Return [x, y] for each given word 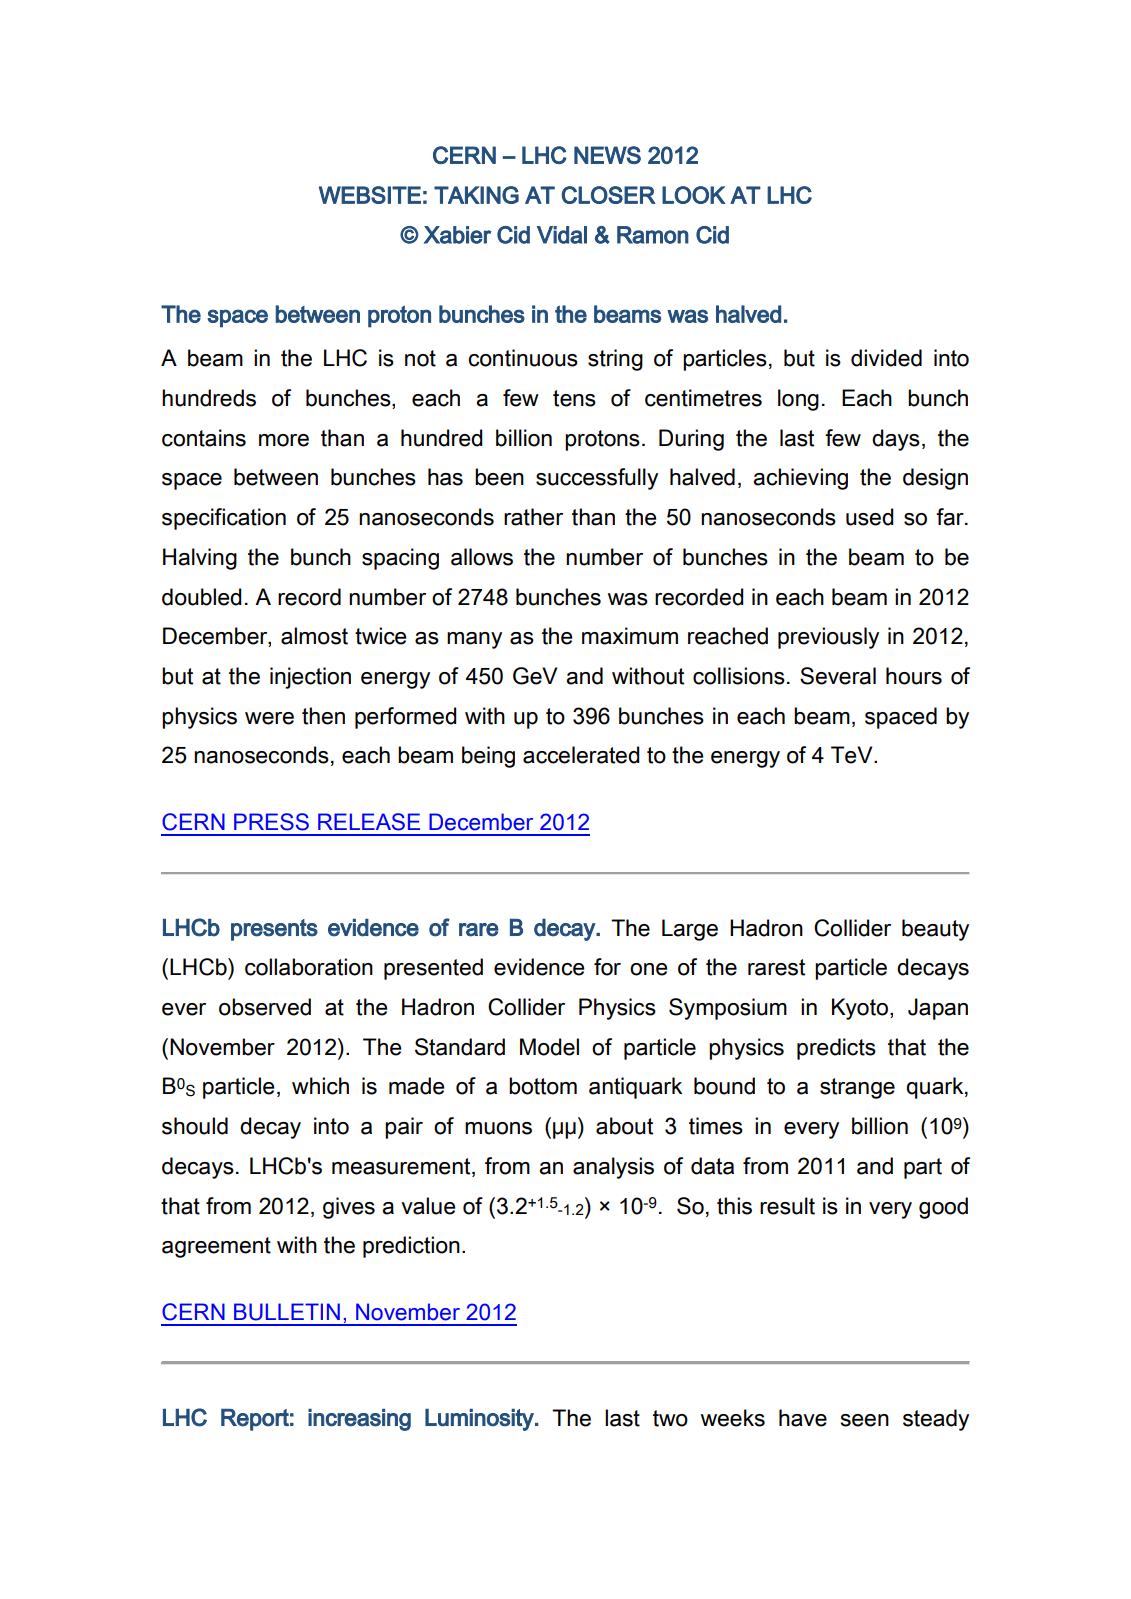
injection [310, 678]
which [320, 1086]
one [648, 969]
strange [857, 1088]
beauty [935, 930]
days [896, 440]
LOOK [693, 195]
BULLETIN [287, 1312]
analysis [613, 1168]
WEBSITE [370, 195]
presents [274, 930]
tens [574, 398]
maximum [630, 636]
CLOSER [609, 195]
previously [828, 638]
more [284, 440]
